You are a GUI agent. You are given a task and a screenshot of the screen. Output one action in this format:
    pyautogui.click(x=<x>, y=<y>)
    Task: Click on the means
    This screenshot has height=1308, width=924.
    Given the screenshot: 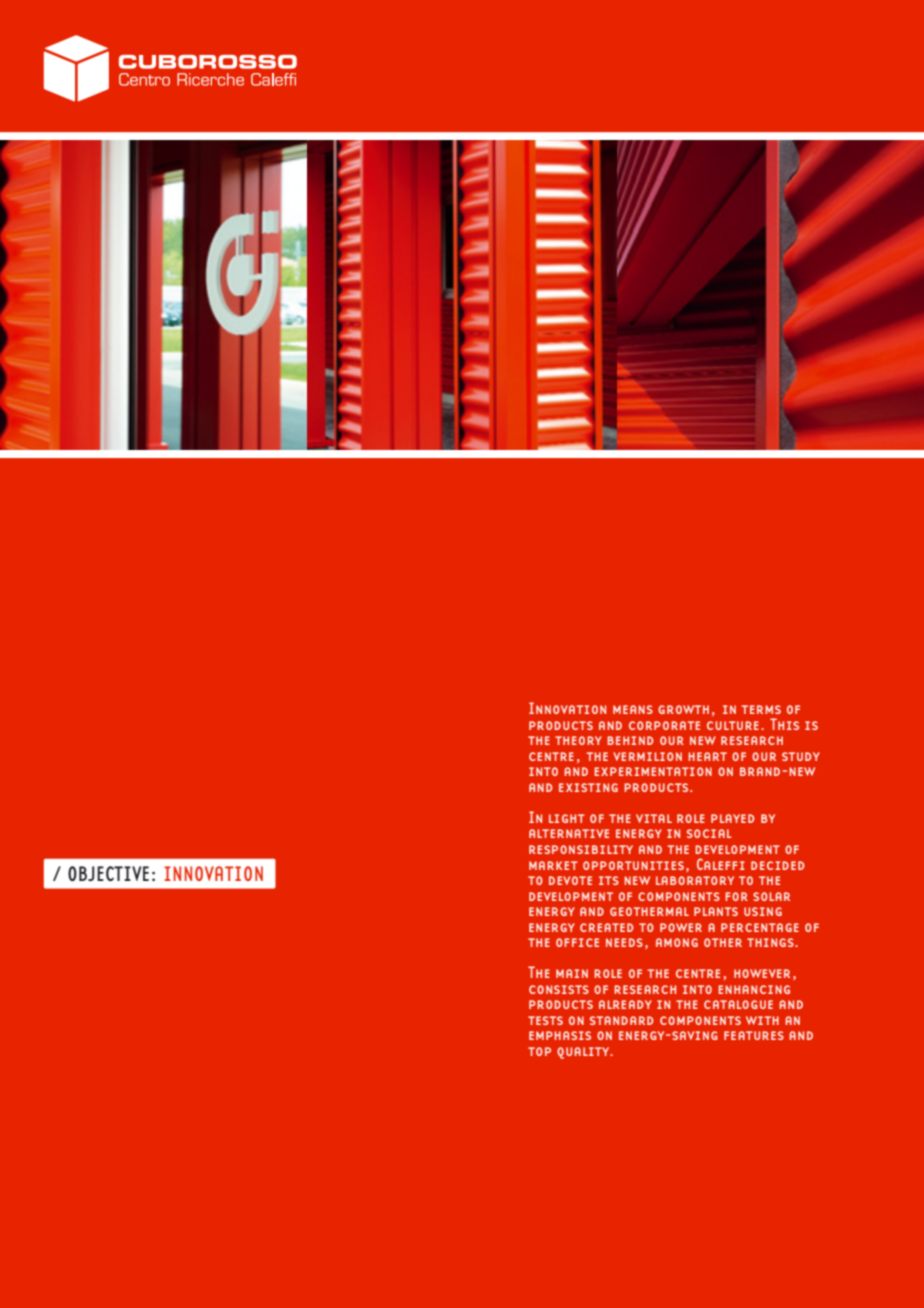 What is the action you would take?
    pyautogui.click(x=633, y=709)
